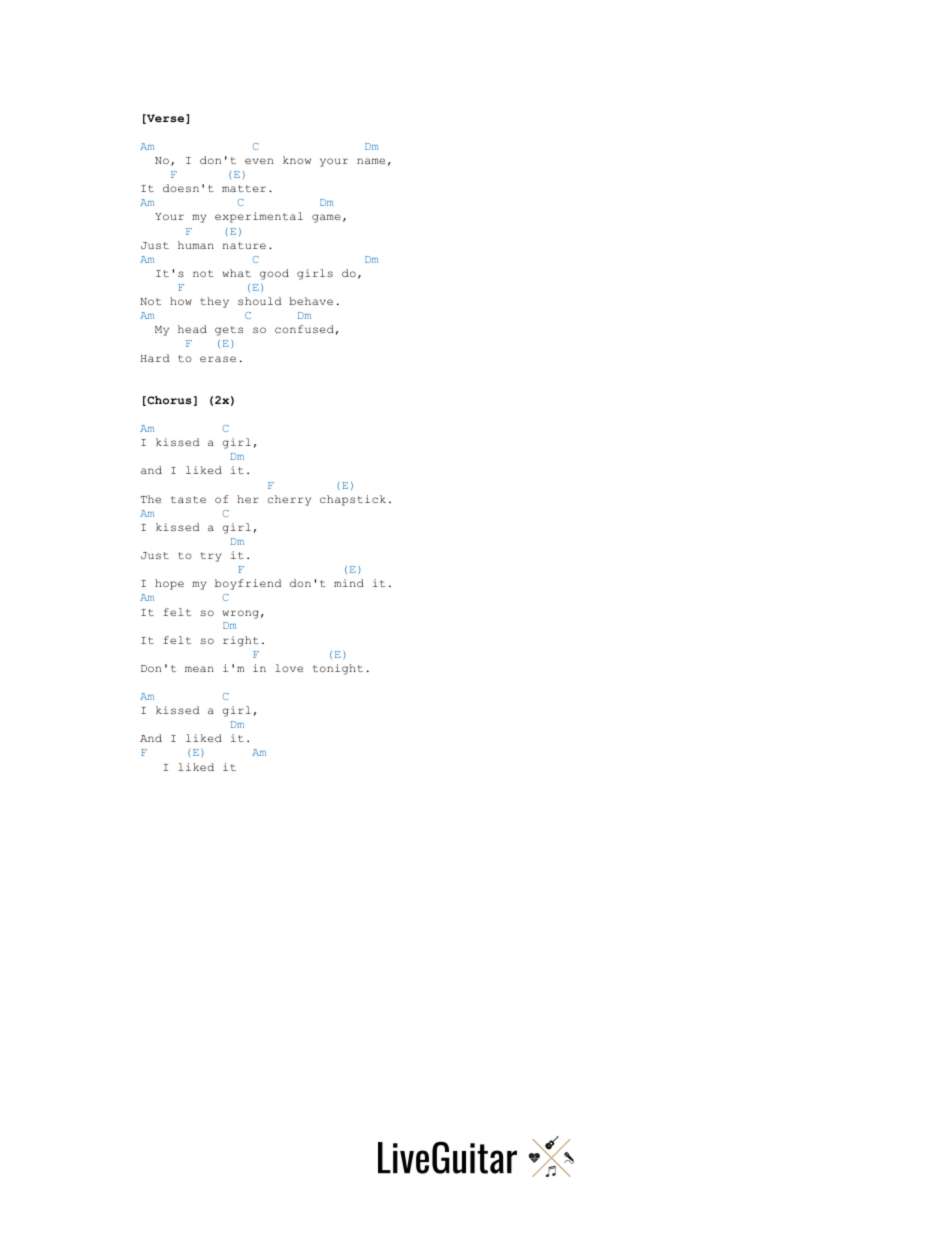  What do you see at coordinates (353, 500) in the screenshot?
I see `chapstick` at bounding box center [353, 500].
